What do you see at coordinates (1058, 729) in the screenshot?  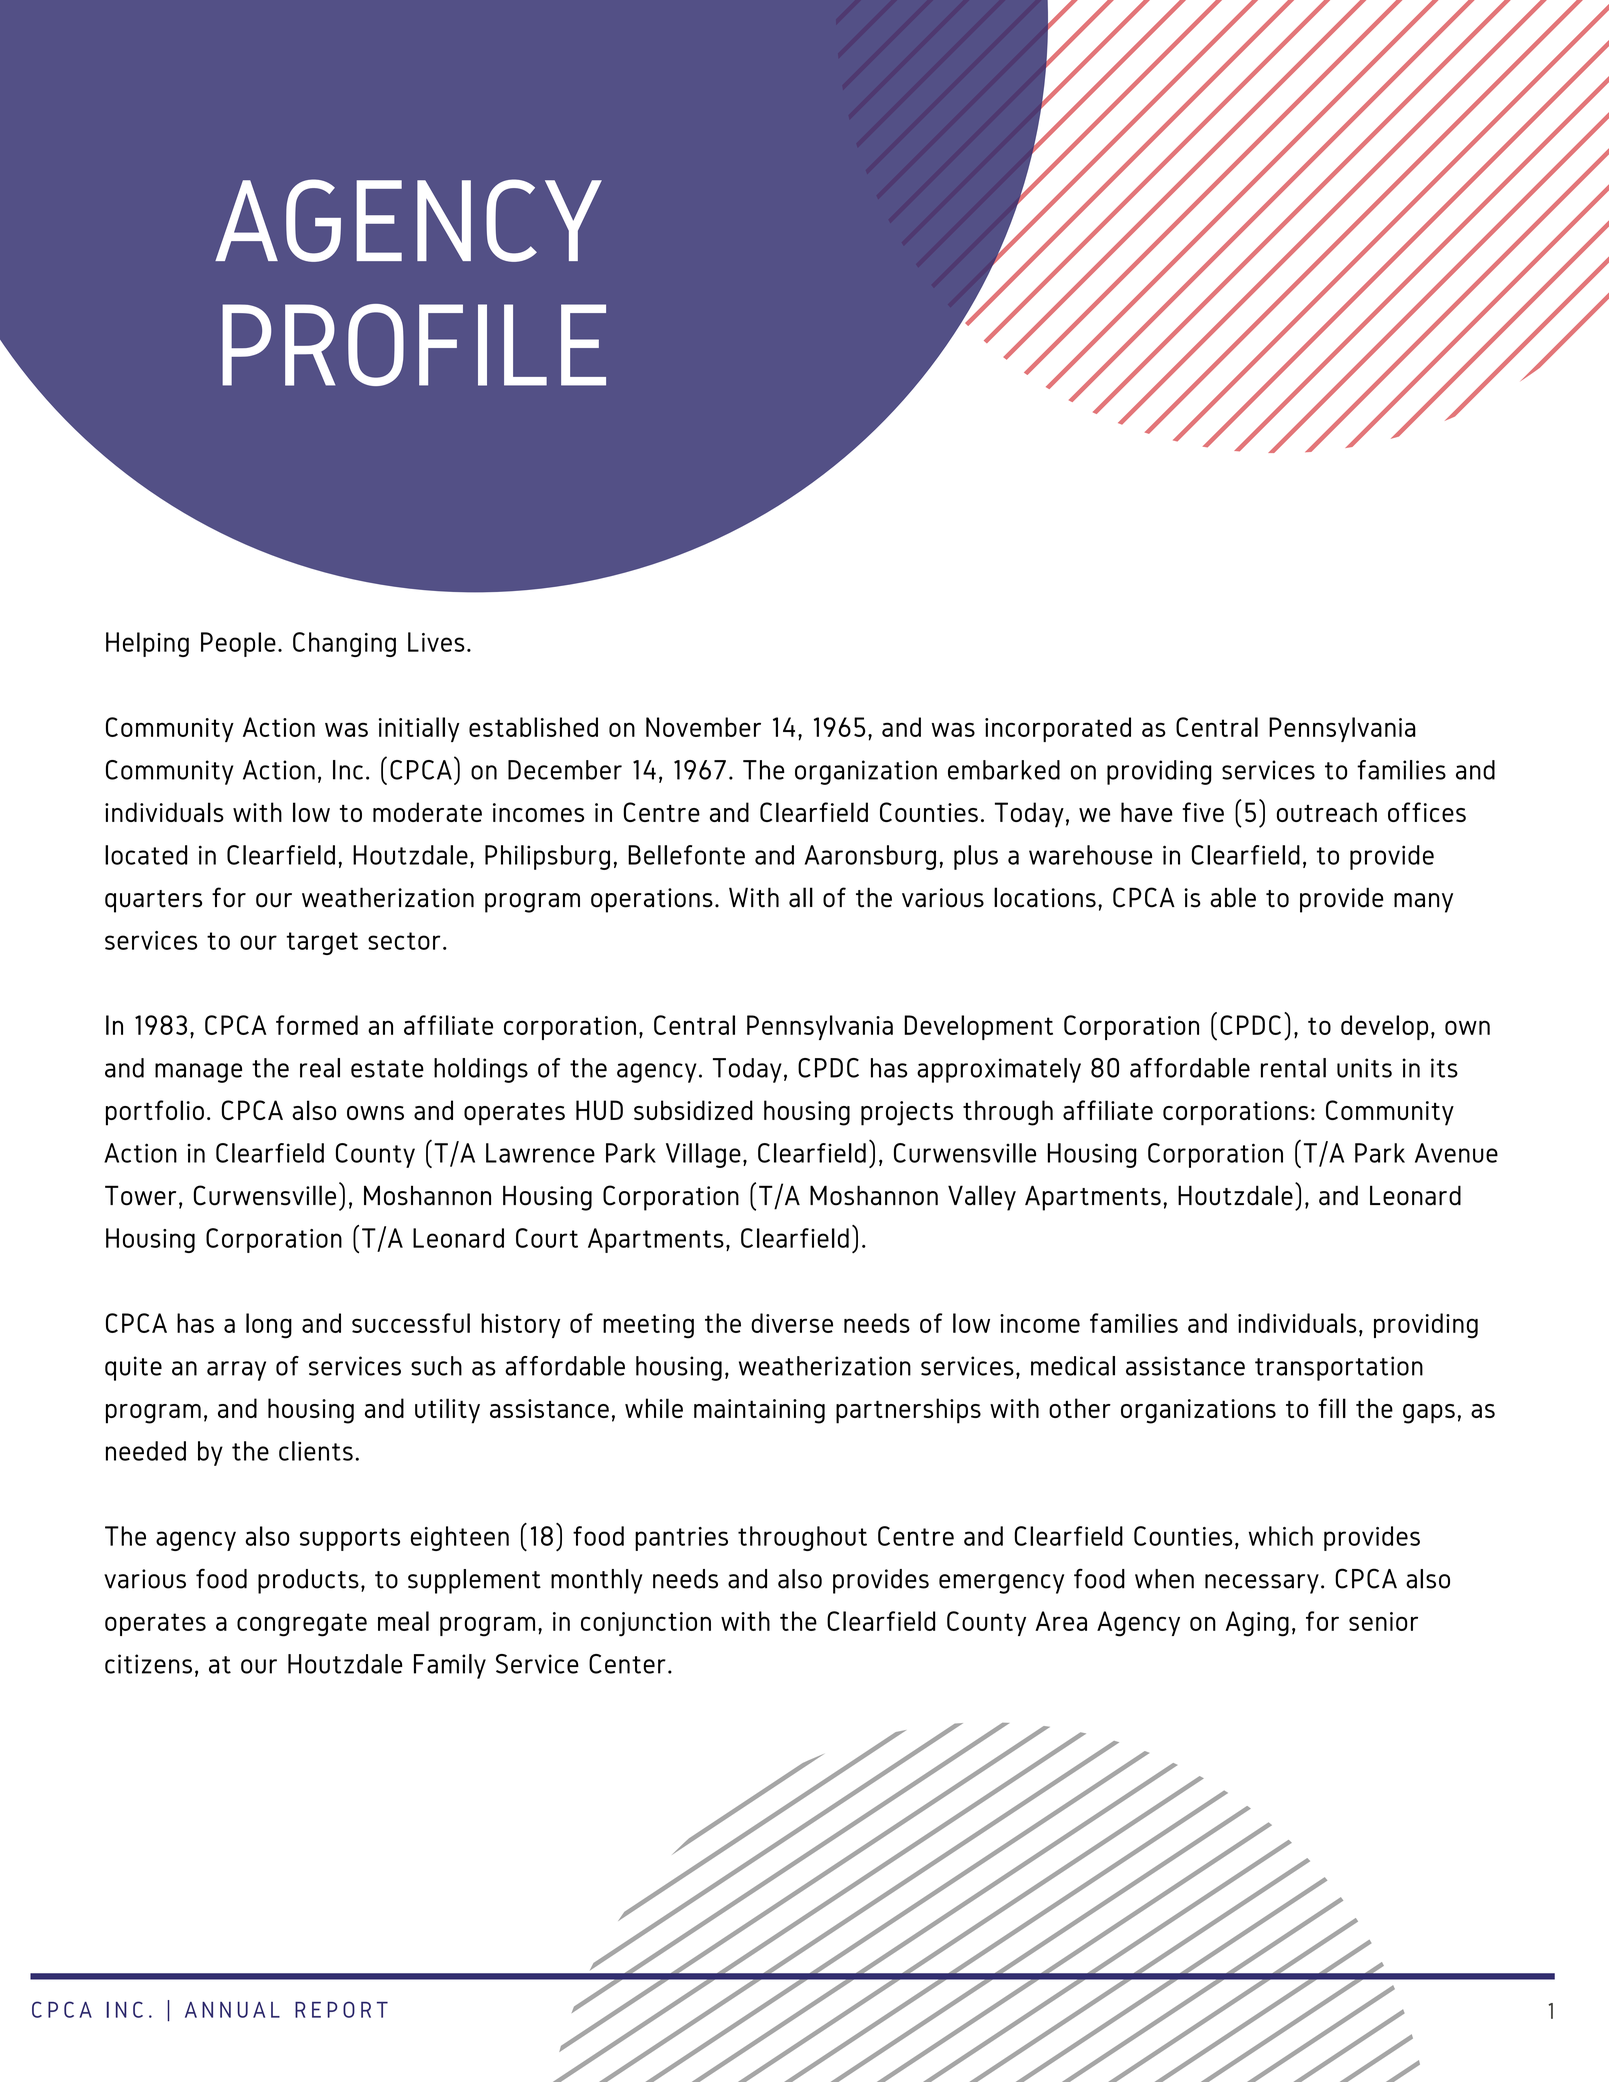 I see `incorporated` at bounding box center [1058, 729].
